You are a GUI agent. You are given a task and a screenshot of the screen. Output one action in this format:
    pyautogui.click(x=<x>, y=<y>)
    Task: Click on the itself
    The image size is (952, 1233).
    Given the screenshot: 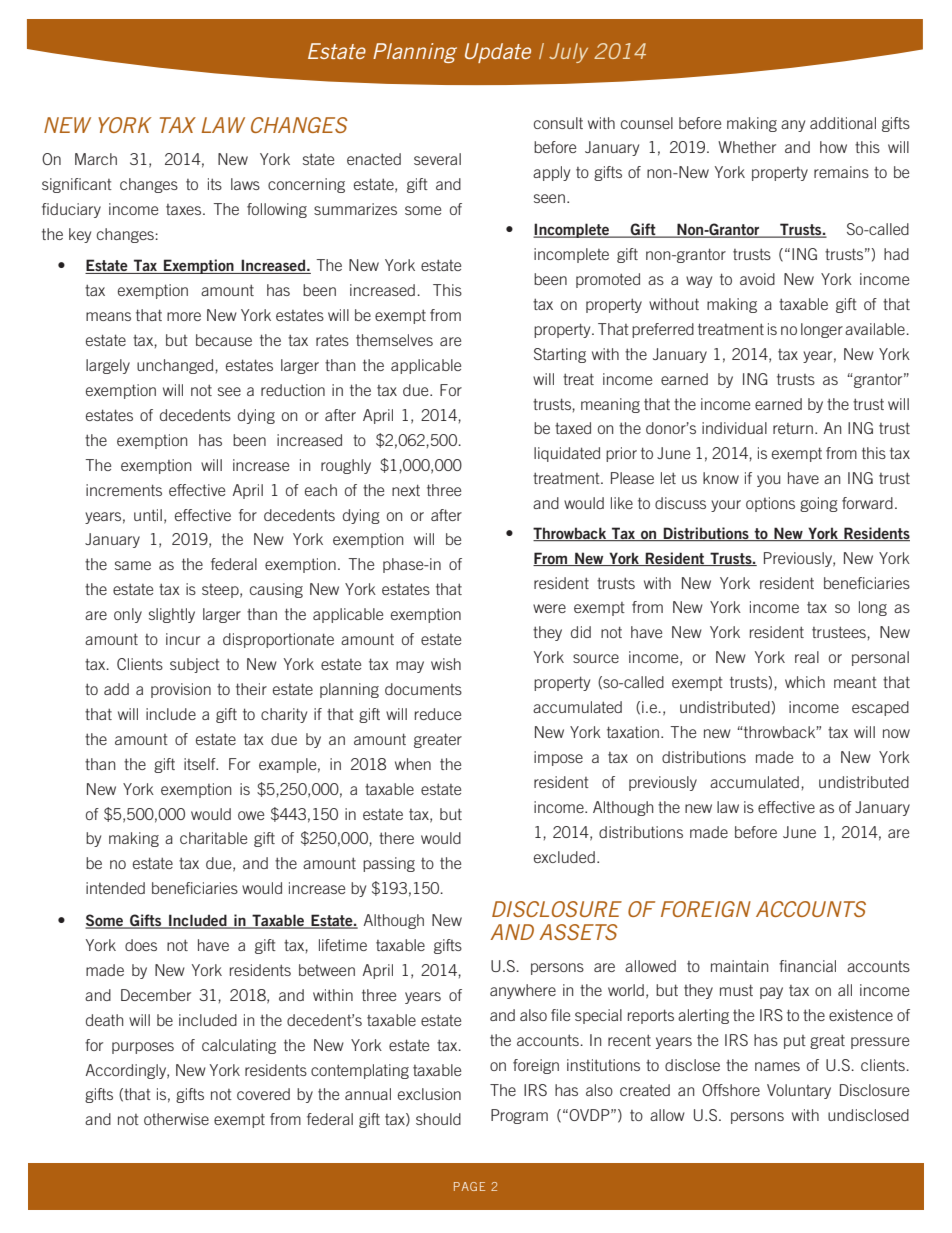 What is the action you would take?
    pyautogui.click(x=201, y=764)
